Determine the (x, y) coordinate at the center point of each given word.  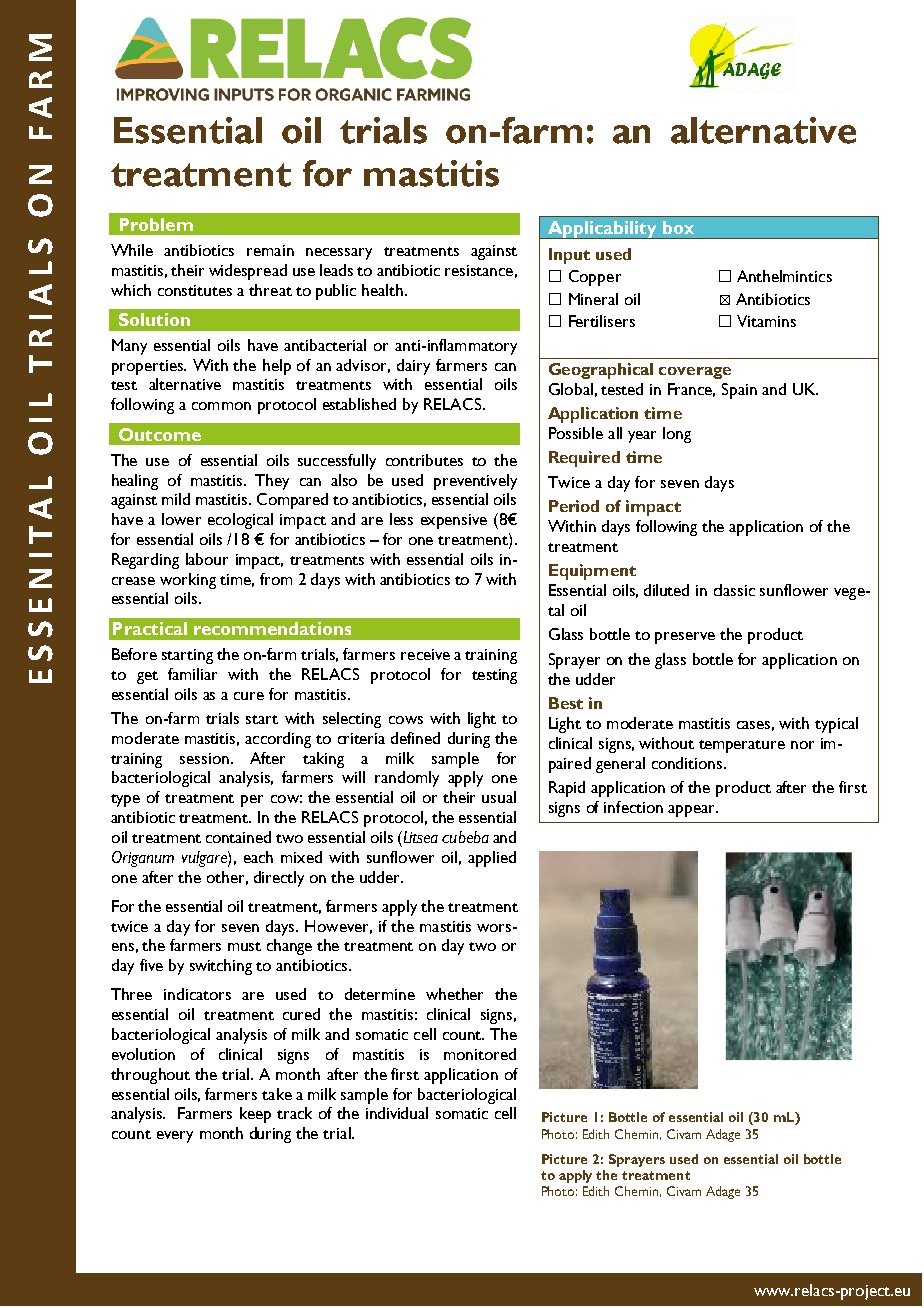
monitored (480, 1054)
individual (397, 1113)
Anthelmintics (784, 276)
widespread (248, 272)
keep (255, 1115)
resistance (479, 270)
